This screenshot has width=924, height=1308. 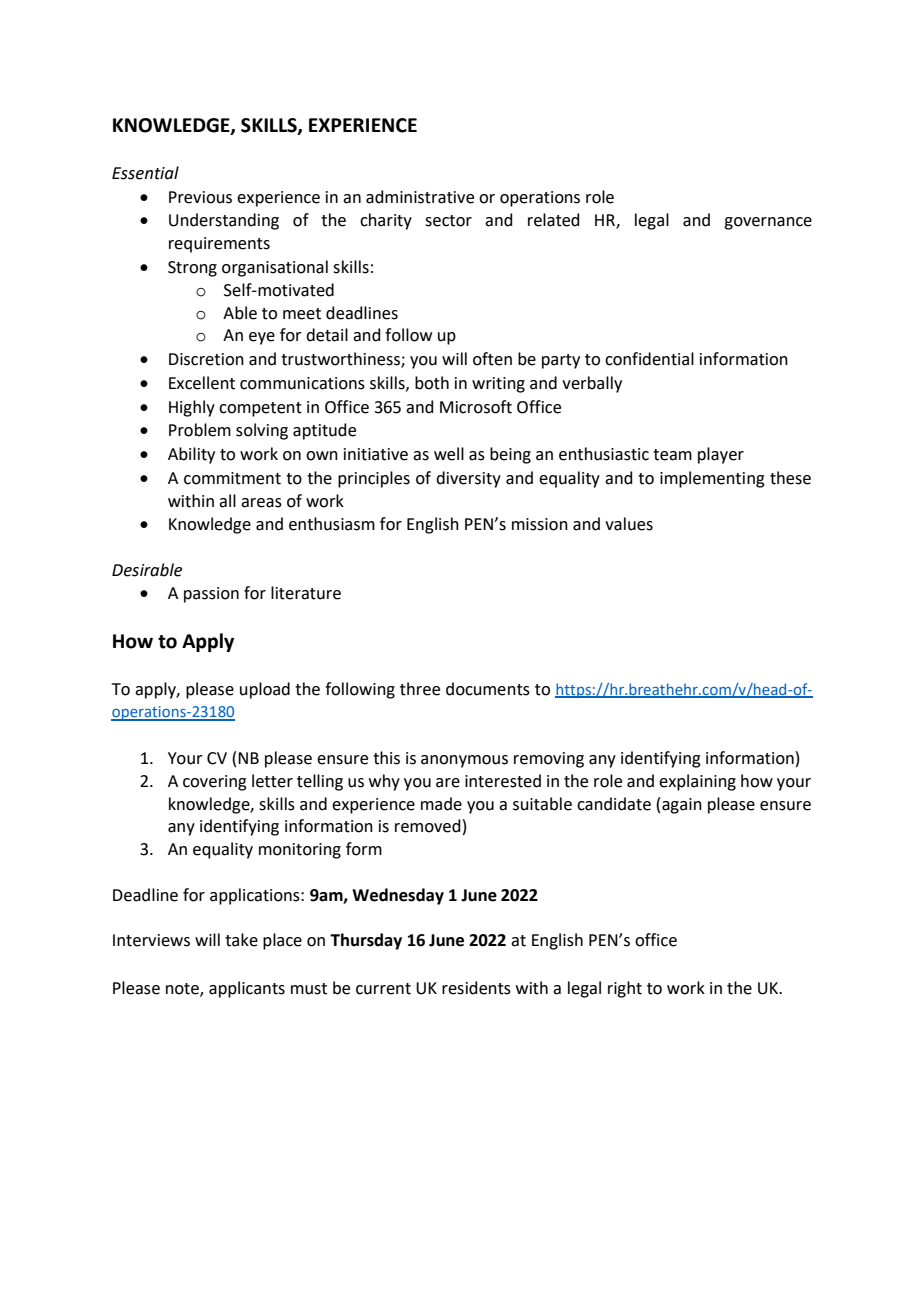 I want to click on confidential, so click(x=649, y=359).
